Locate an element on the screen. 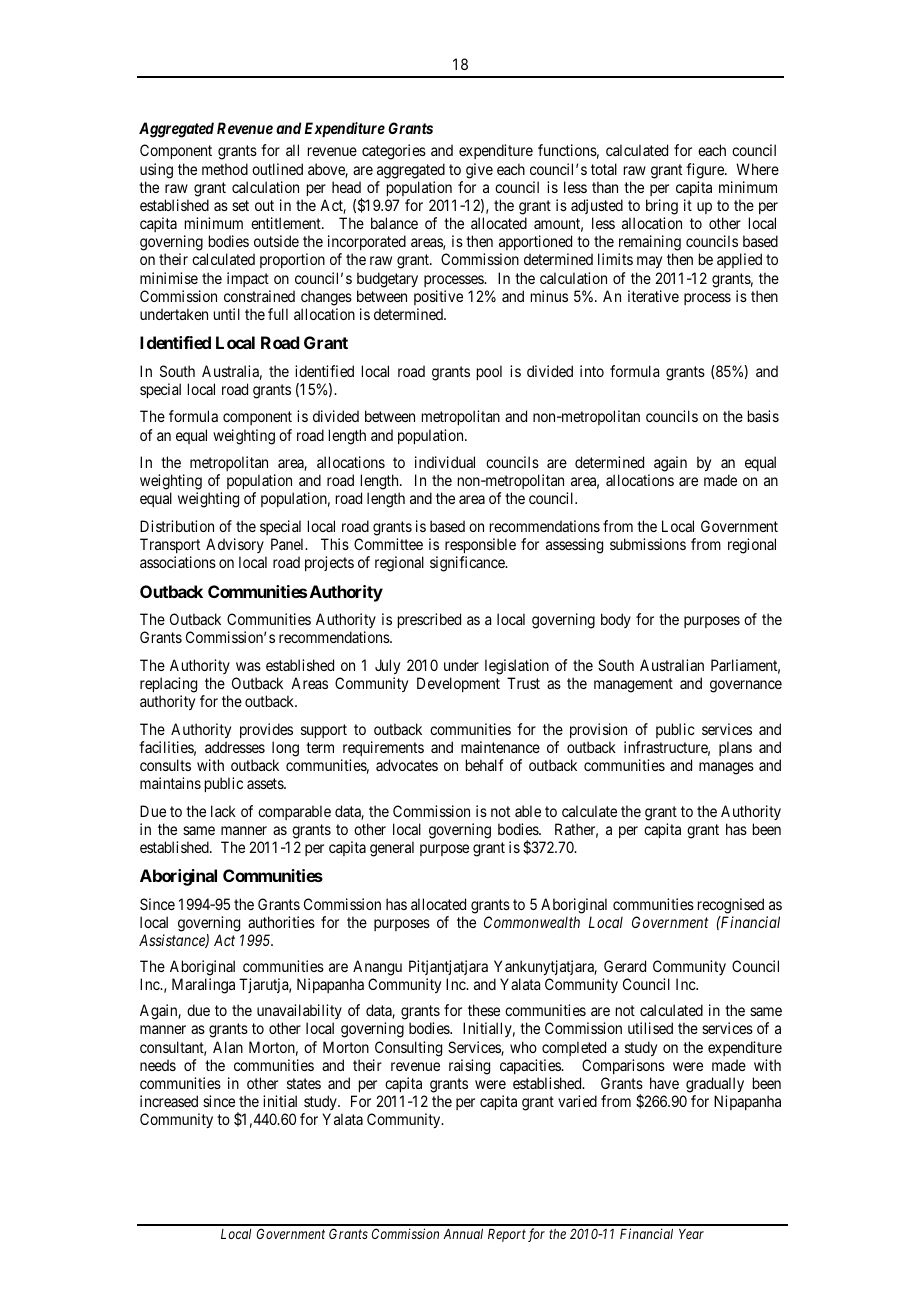  management is located at coordinates (633, 685).
